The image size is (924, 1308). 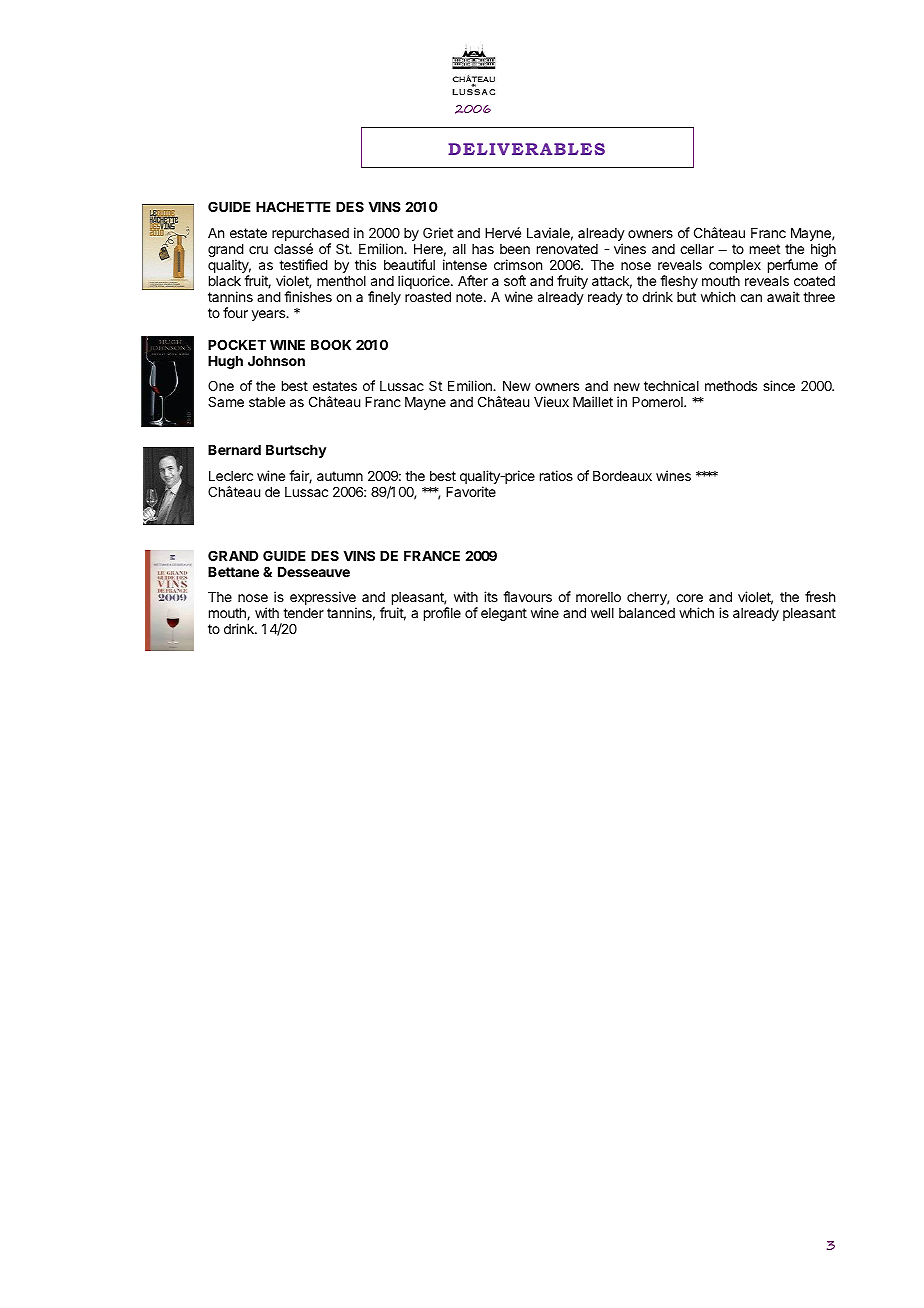 I want to click on Johnson, so click(x=276, y=361).
